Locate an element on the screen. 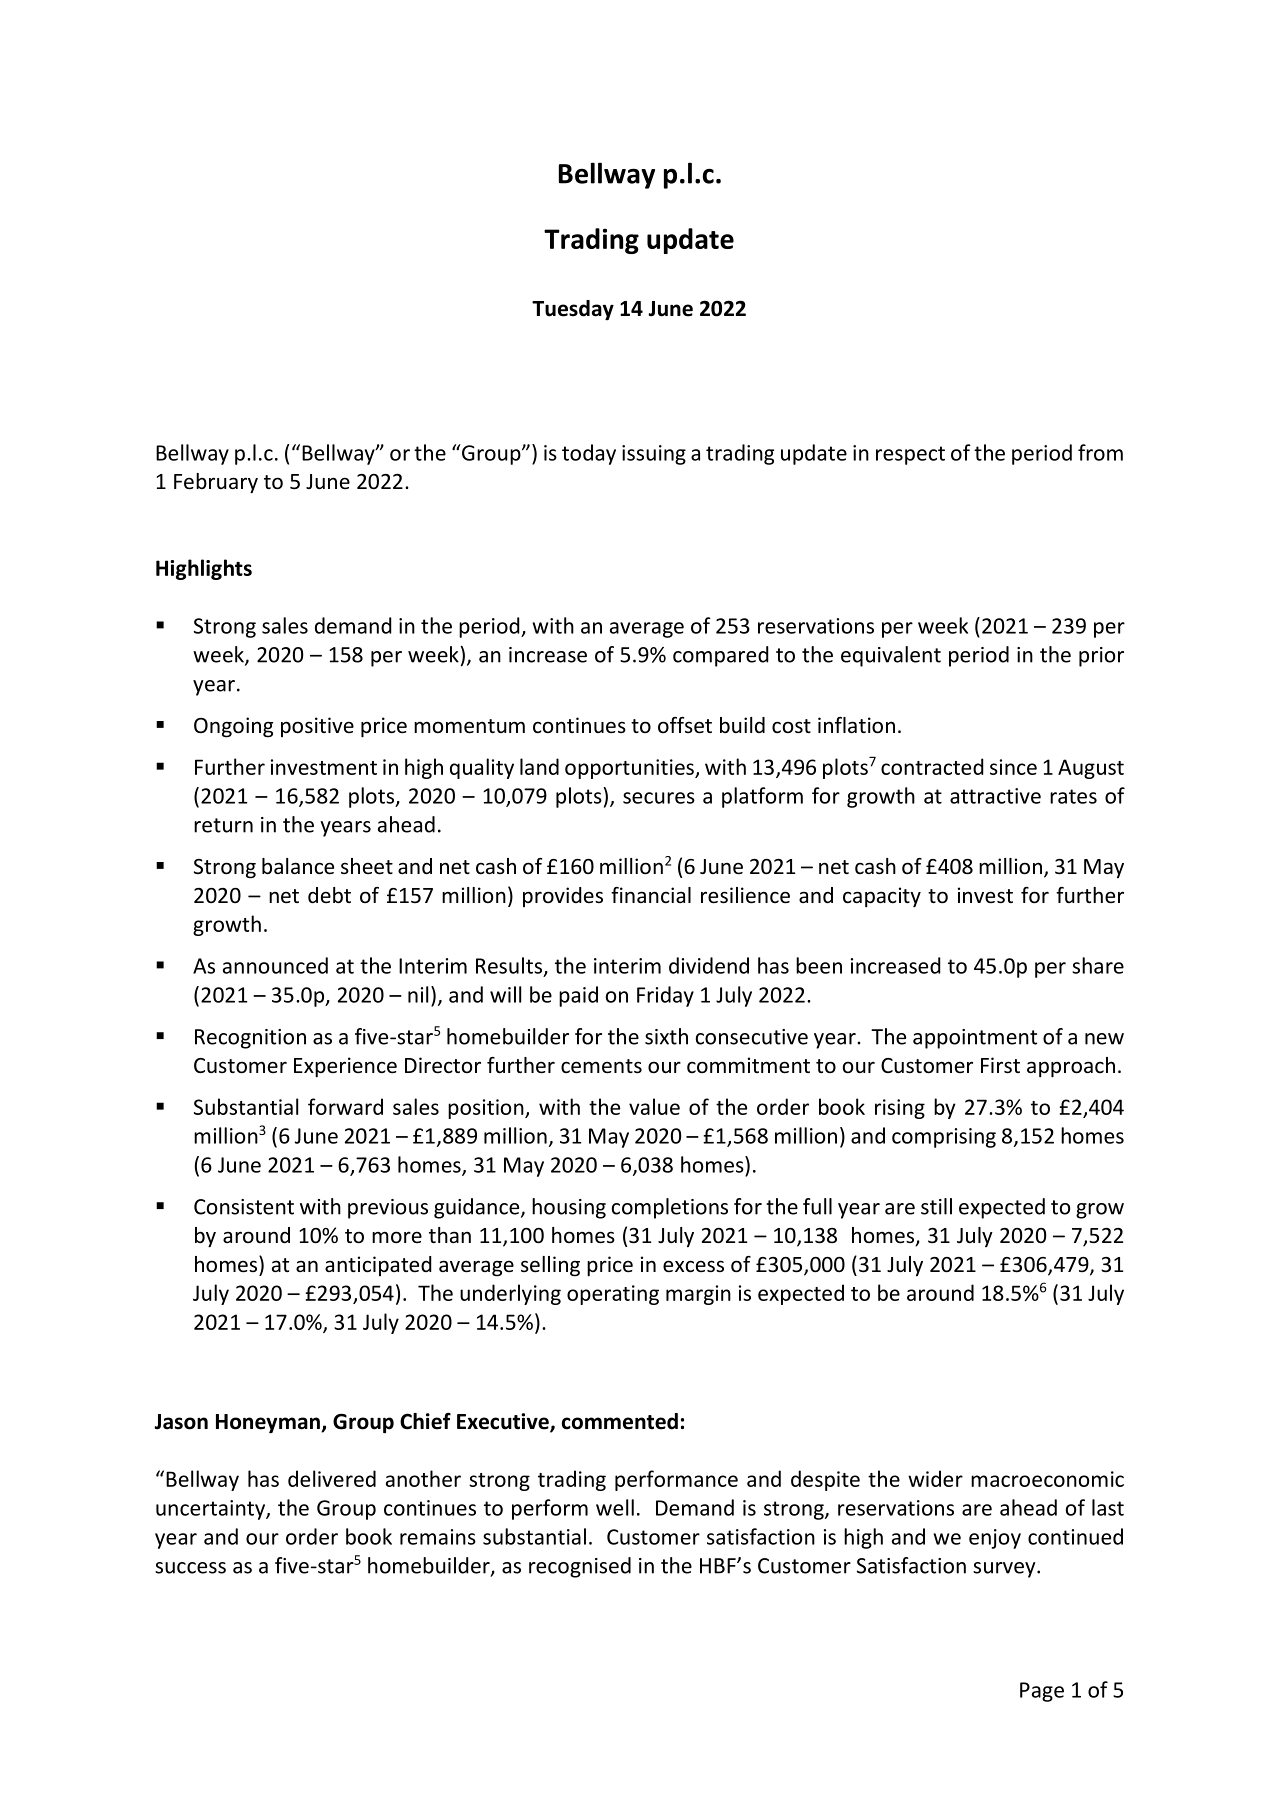 This screenshot has height=1809, width=1279. recognised is located at coordinates (580, 1567).
